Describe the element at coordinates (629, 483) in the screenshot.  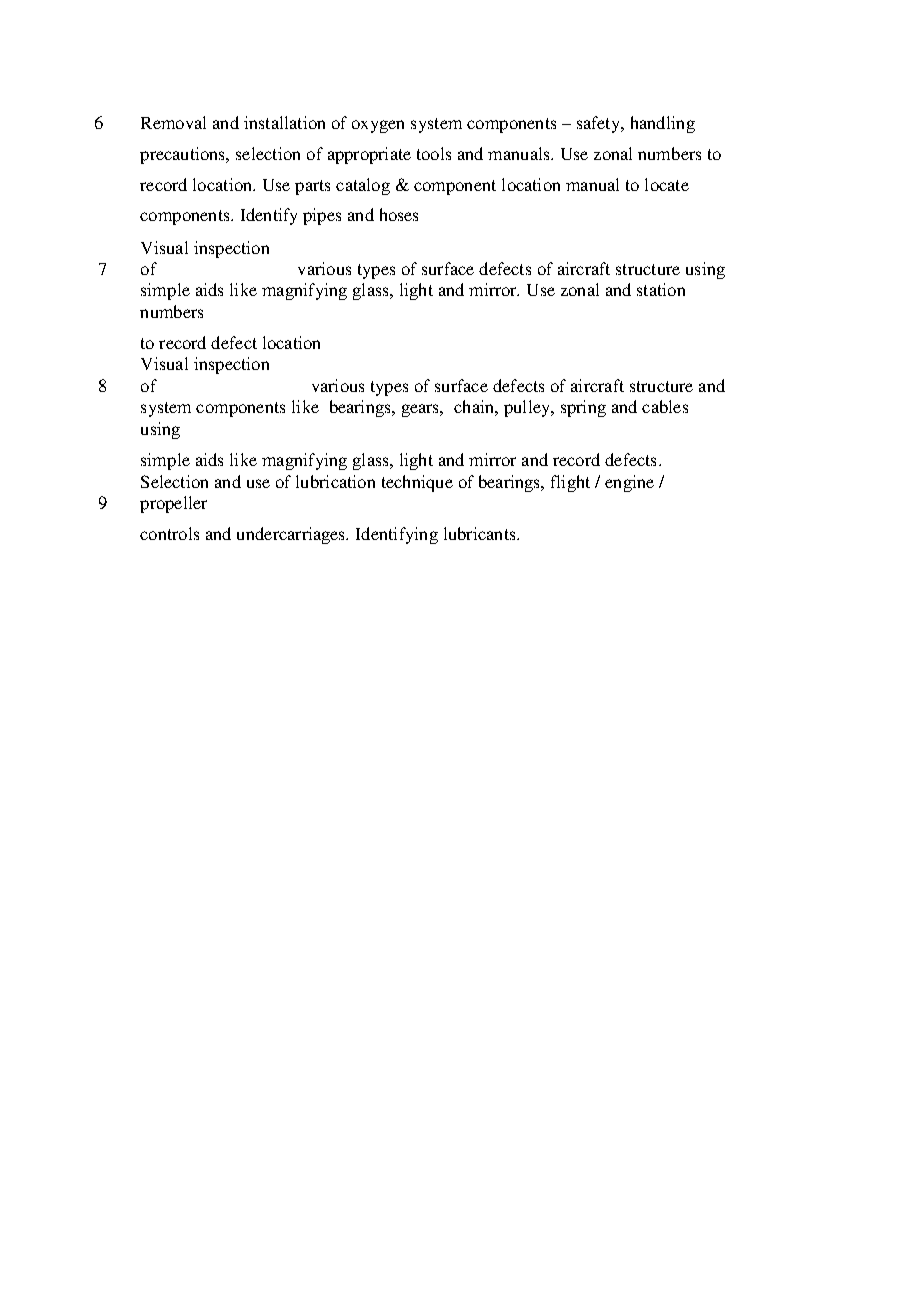
I see `engine` at that location.
